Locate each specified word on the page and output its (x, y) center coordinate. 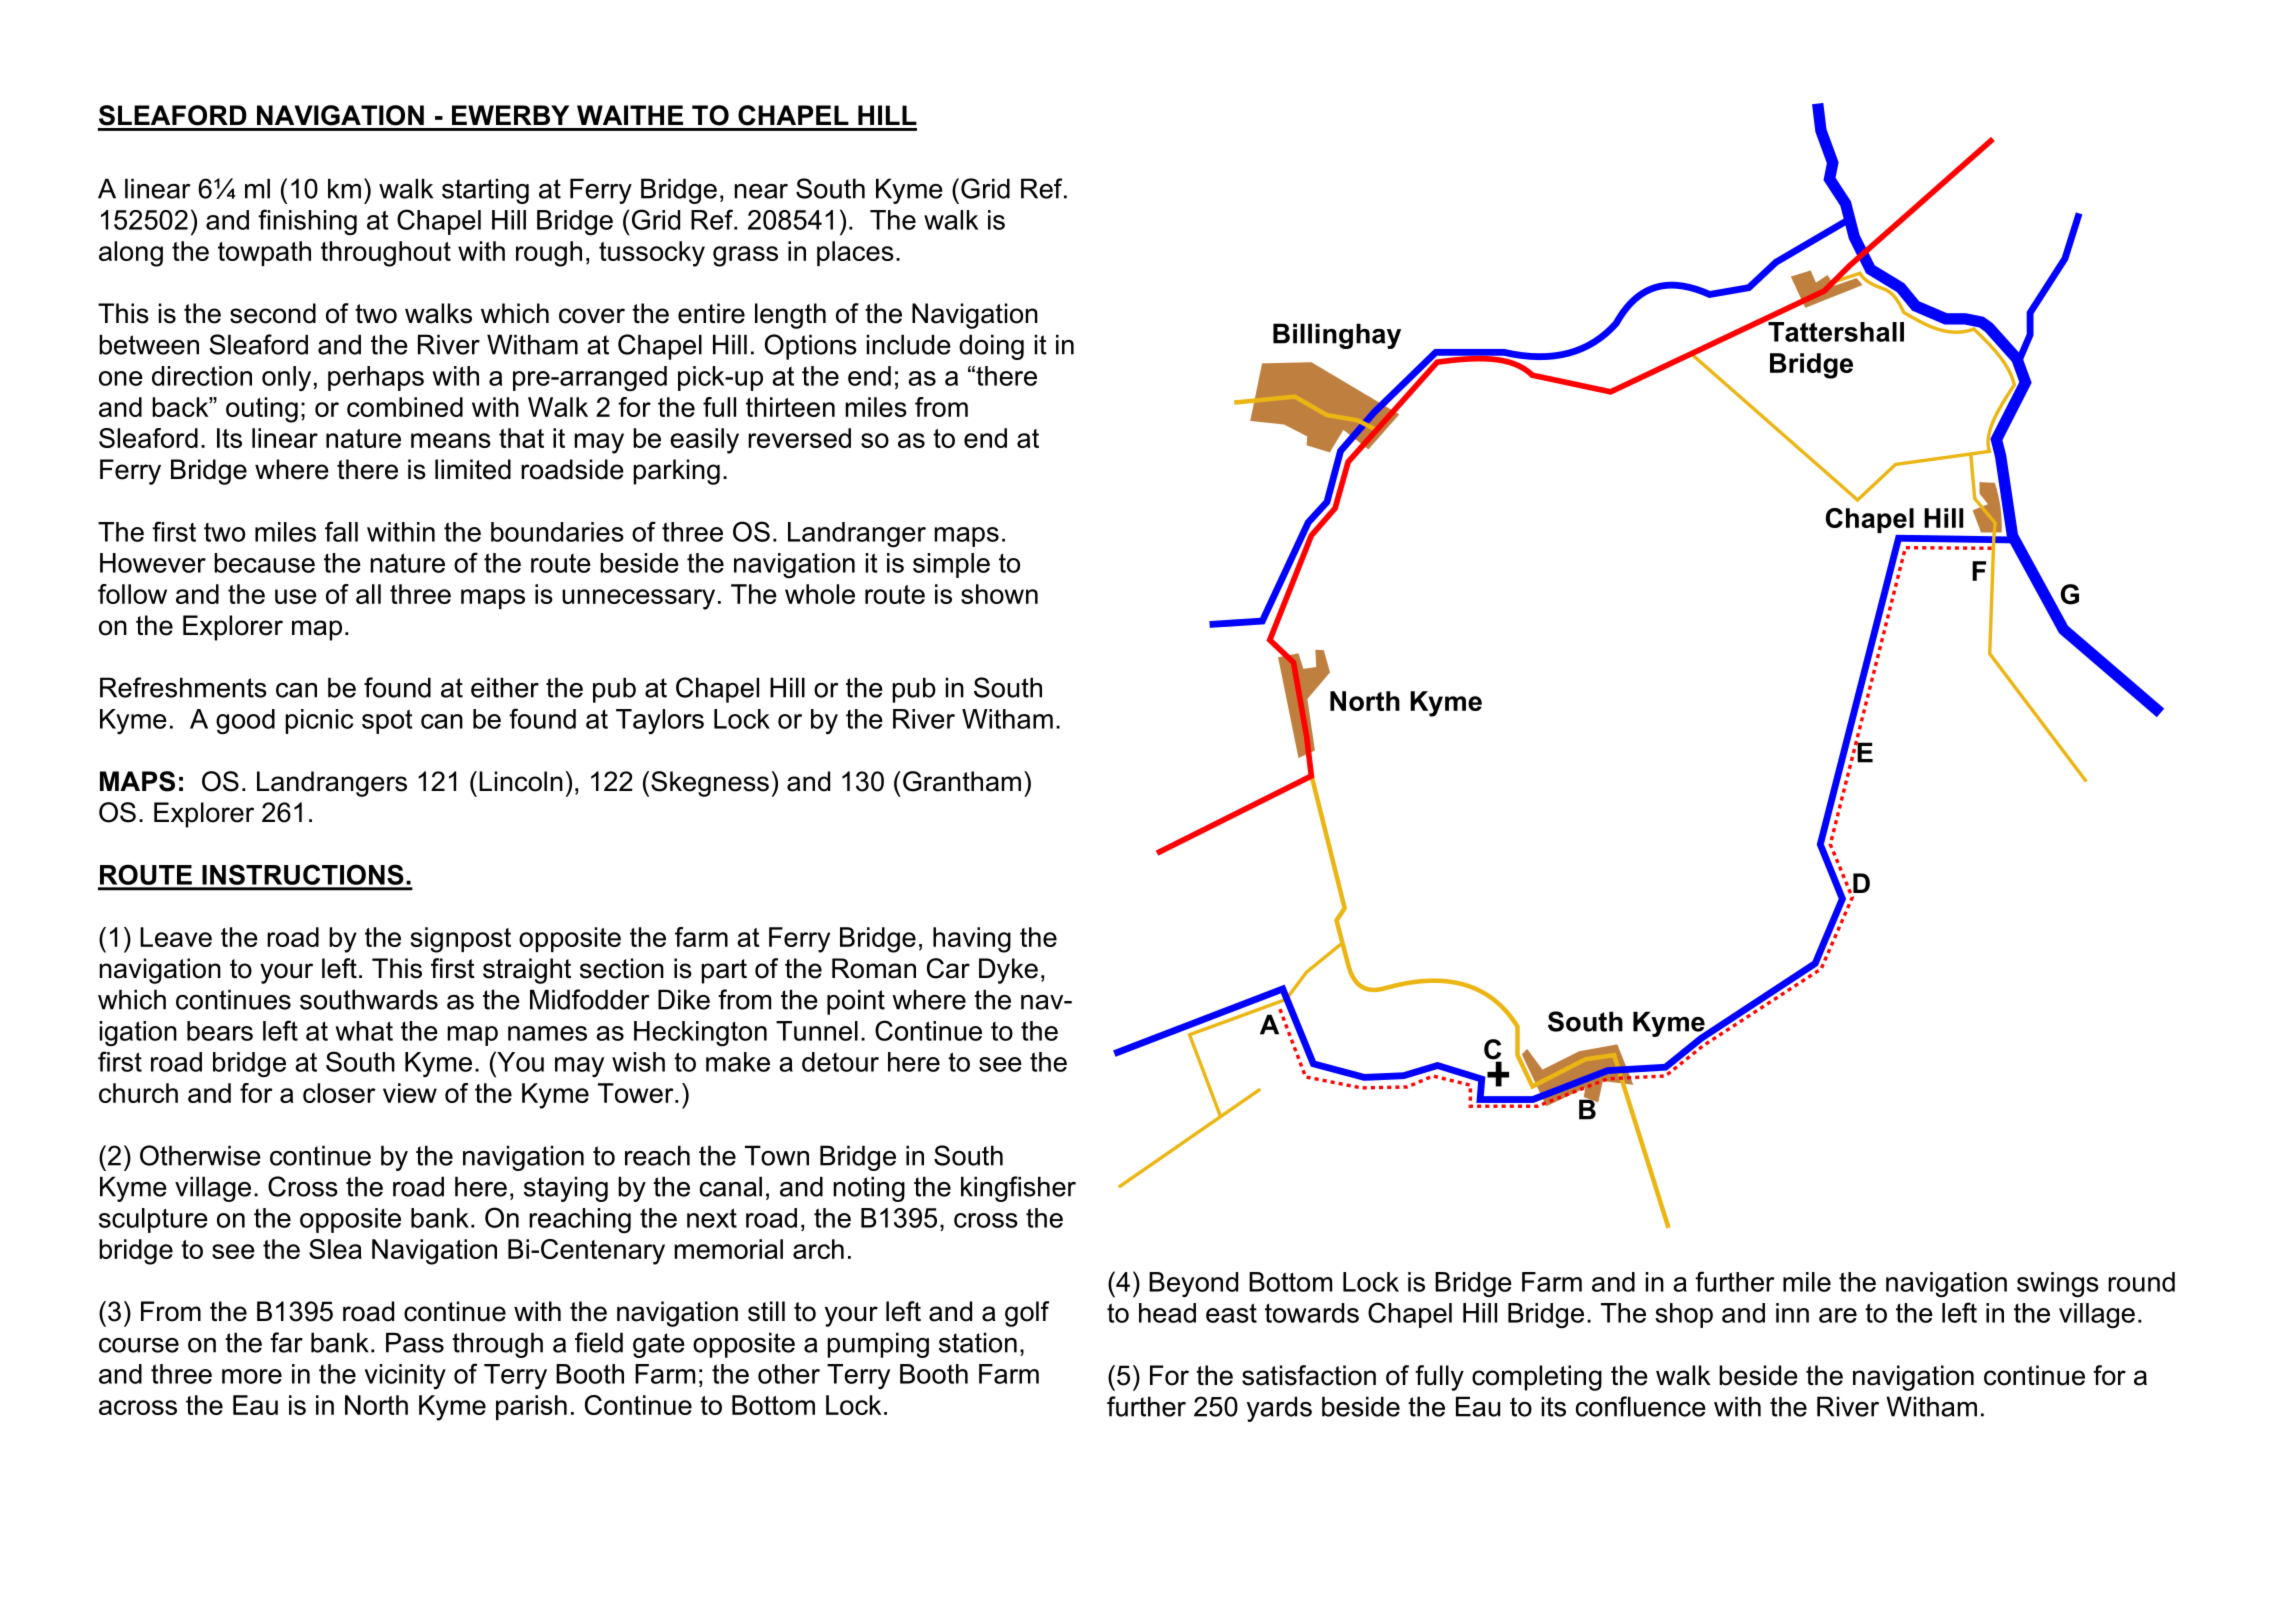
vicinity (405, 1376)
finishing (307, 222)
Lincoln (521, 781)
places (855, 253)
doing (991, 347)
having (972, 940)
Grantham (962, 781)
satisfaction (1309, 1375)
